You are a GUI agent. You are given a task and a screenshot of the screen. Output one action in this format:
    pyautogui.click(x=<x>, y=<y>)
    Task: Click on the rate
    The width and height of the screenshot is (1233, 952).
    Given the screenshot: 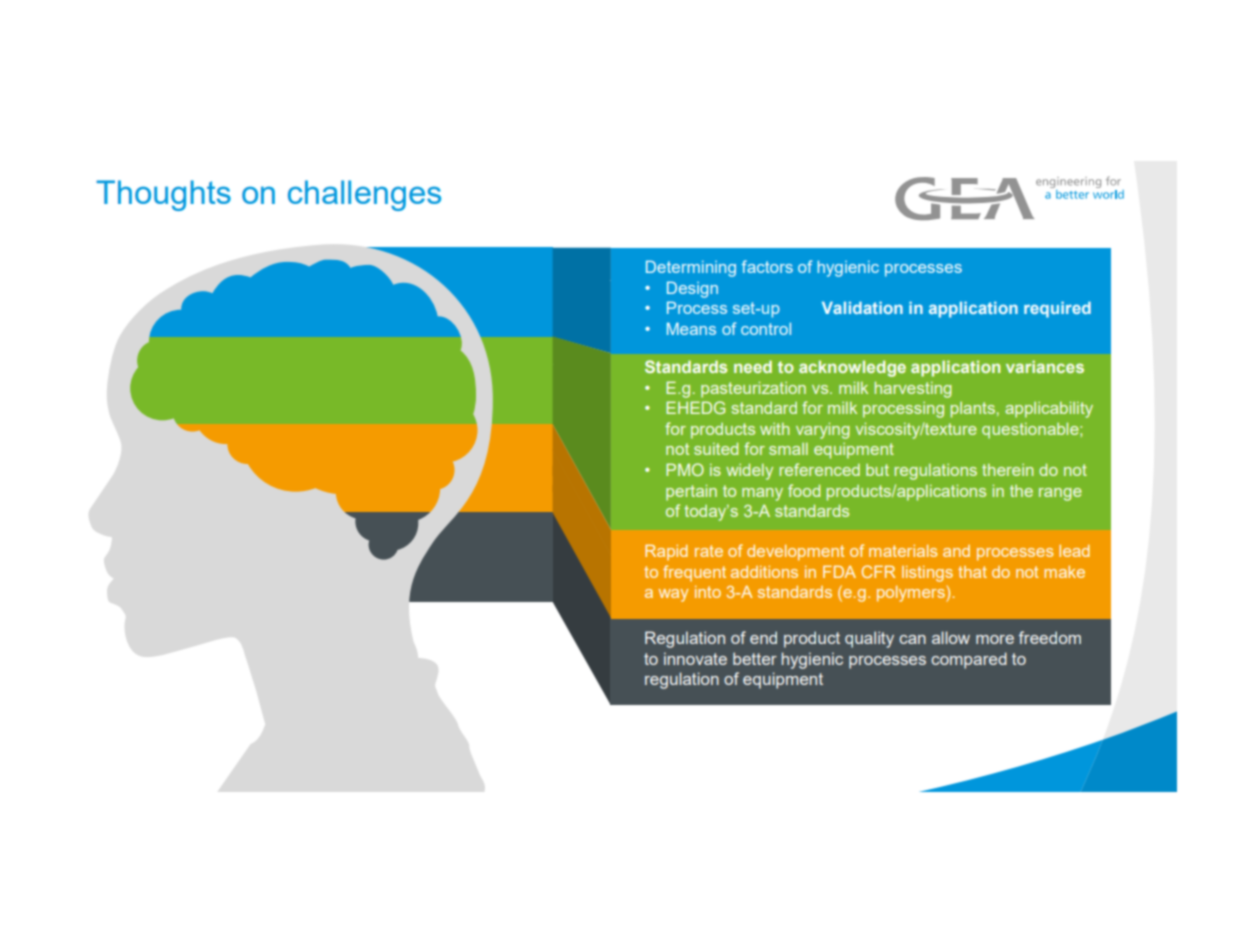 What is the action you would take?
    pyautogui.click(x=709, y=551)
